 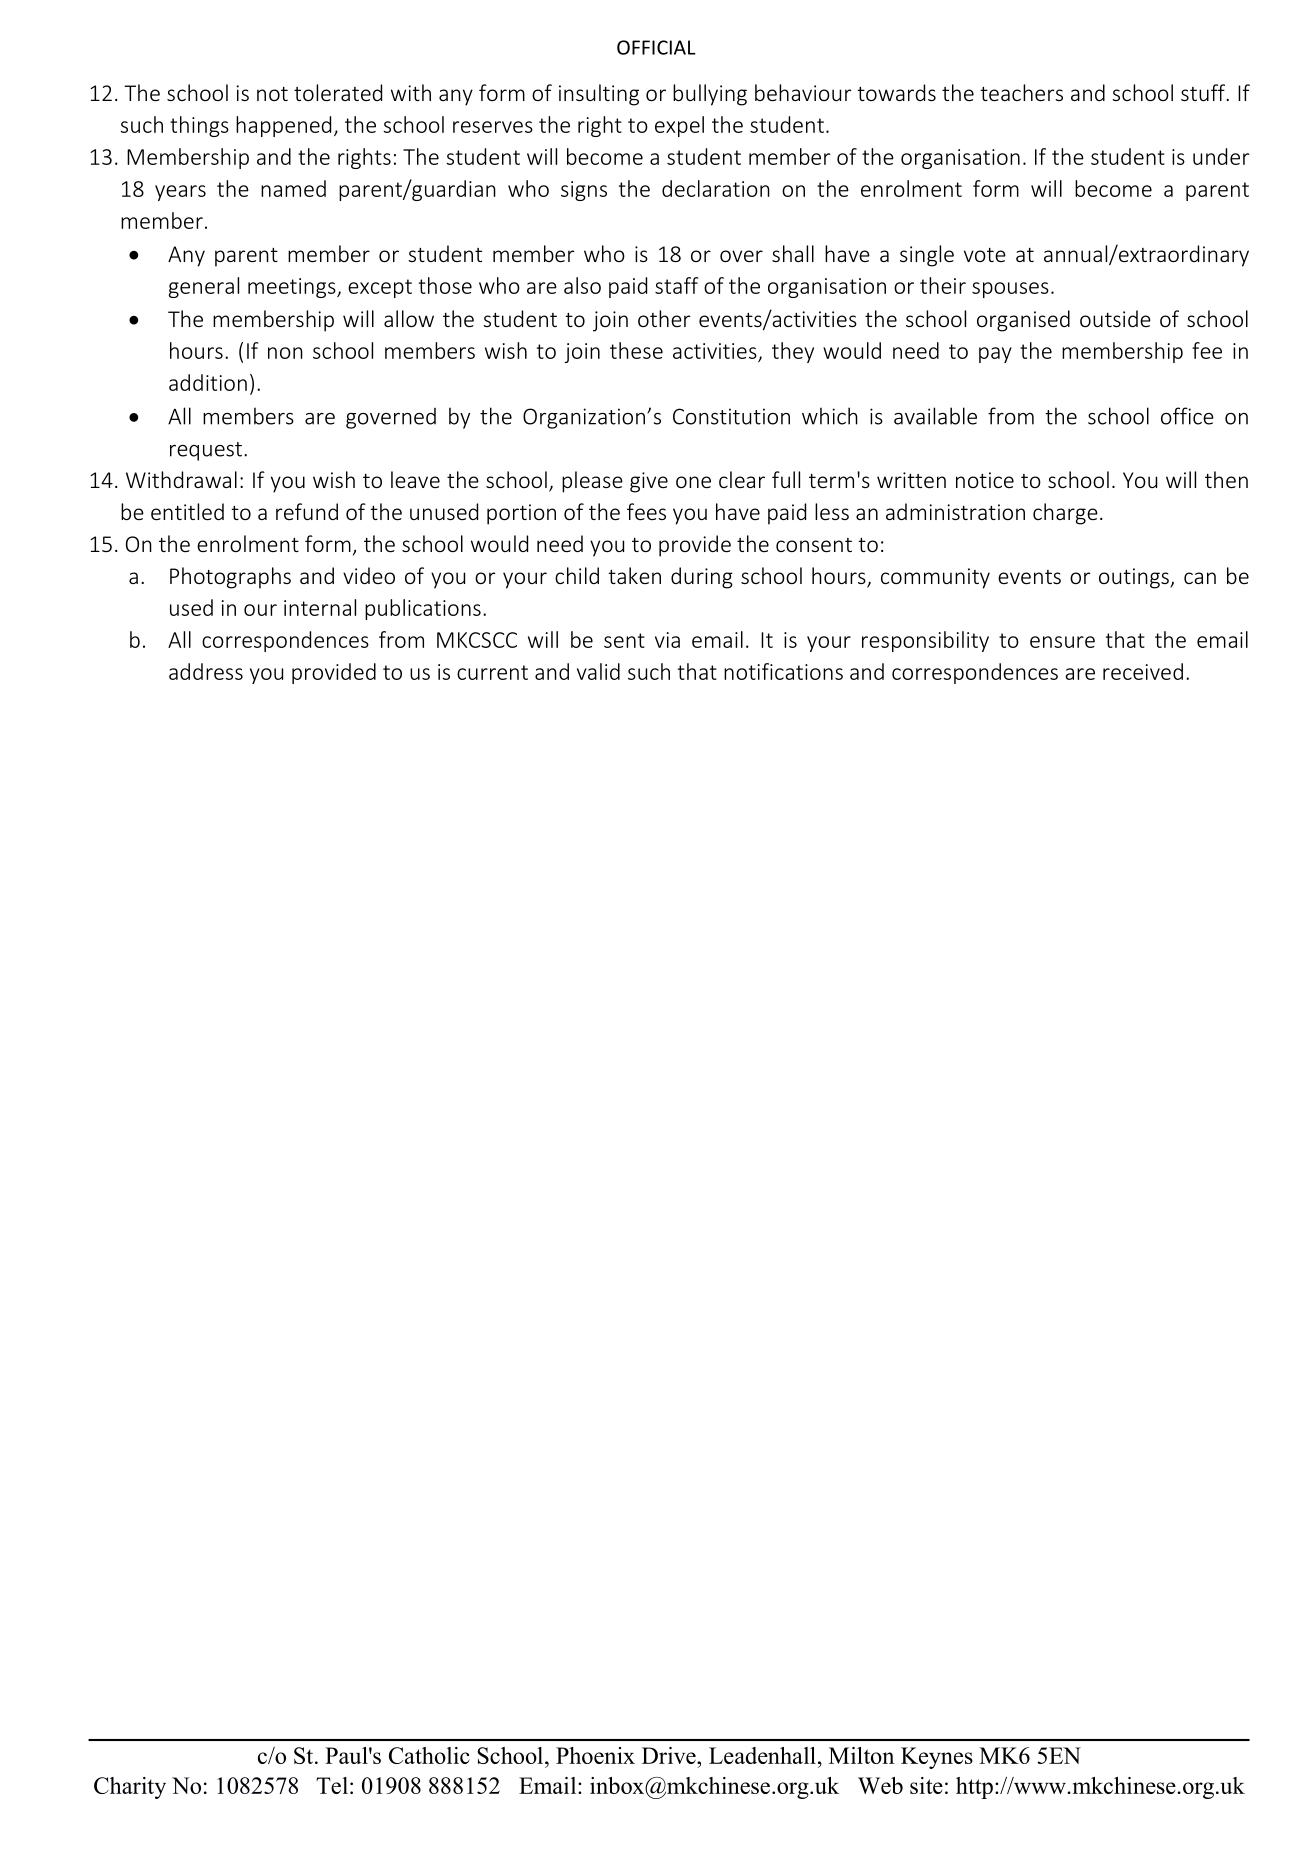 What do you see at coordinates (1143, 671) in the screenshot?
I see `received` at bounding box center [1143, 671].
